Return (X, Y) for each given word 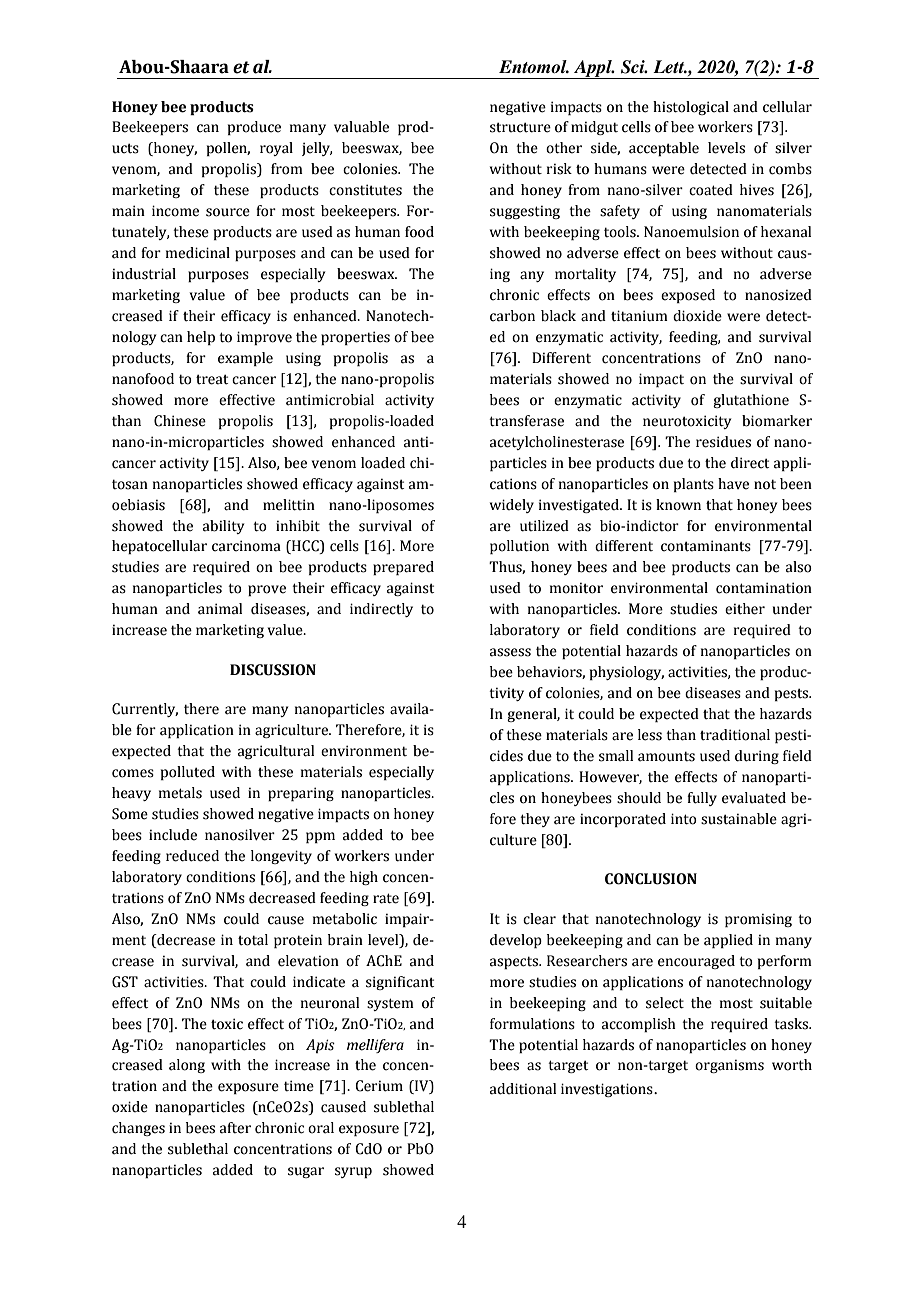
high (364, 878)
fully (702, 799)
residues (723, 442)
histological (691, 108)
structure (520, 127)
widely (512, 506)
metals (180, 793)
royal (276, 149)
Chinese (180, 421)
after (235, 1128)
